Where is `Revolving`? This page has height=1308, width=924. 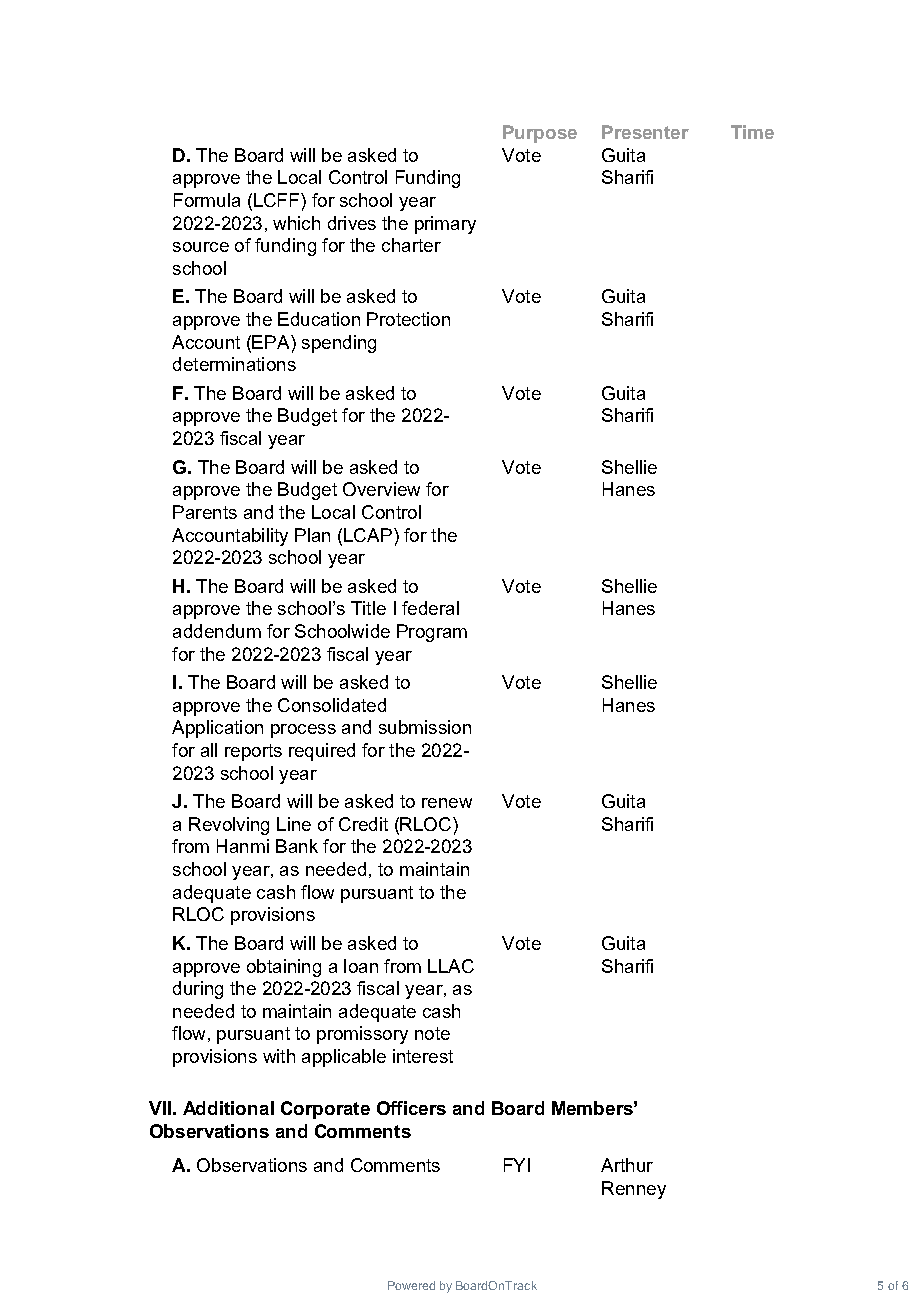 Revolving is located at coordinates (229, 826).
